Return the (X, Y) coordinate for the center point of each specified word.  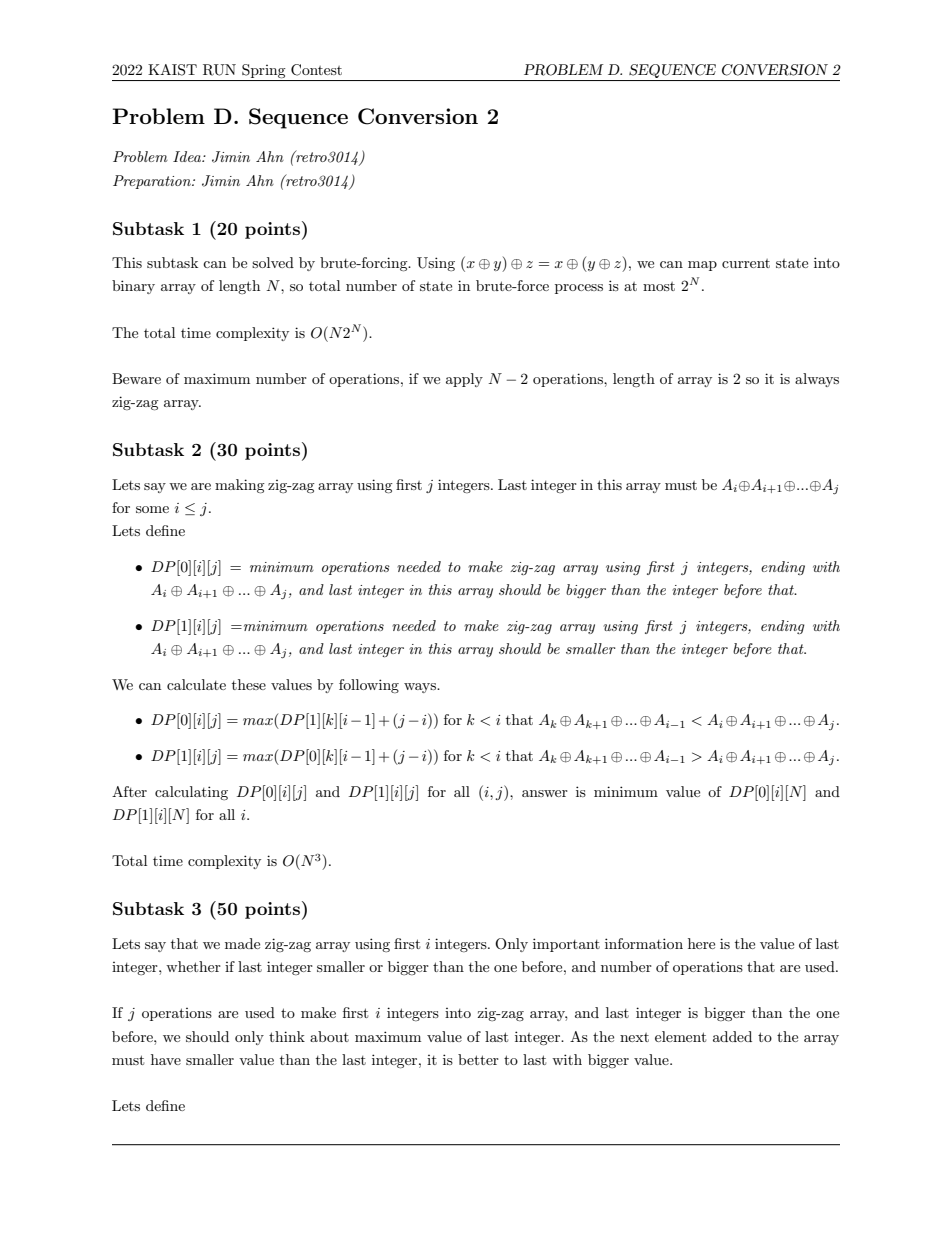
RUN (219, 70)
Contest (316, 70)
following (369, 686)
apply (464, 380)
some (152, 509)
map (702, 266)
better (478, 1059)
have (166, 1059)
